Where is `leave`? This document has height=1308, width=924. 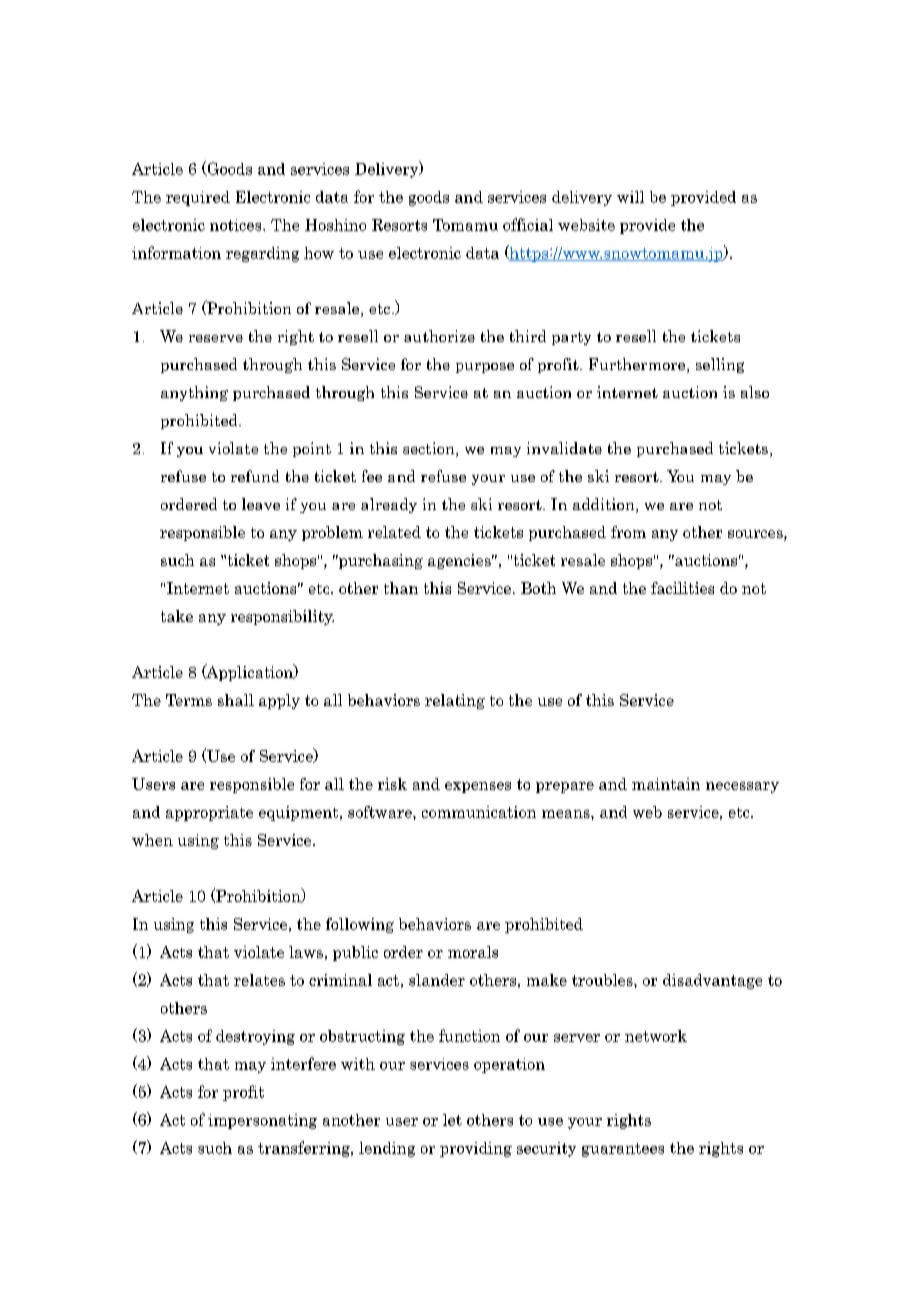 leave is located at coordinates (261, 504).
